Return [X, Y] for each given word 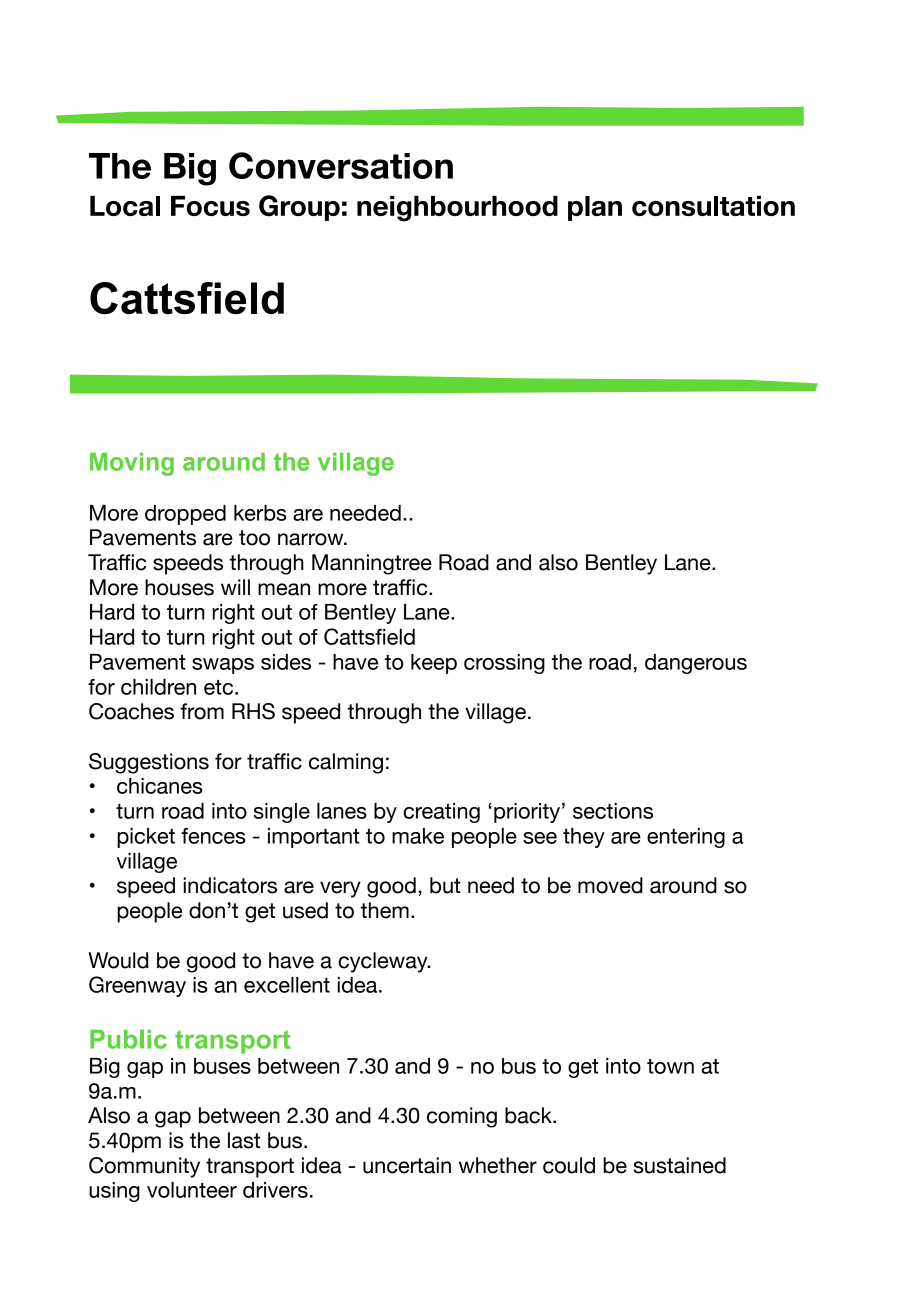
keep [434, 664]
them [385, 910]
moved [610, 885]
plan [595, 208]
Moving [132, 464]
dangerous [696, 664]
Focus [210, 206]
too [254, 538]
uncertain [407, 1165]
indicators [230, 885]
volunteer [192, 1190]
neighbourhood [457, 209]
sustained [679, 1165]
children [158, 687]
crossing [504, 664]
